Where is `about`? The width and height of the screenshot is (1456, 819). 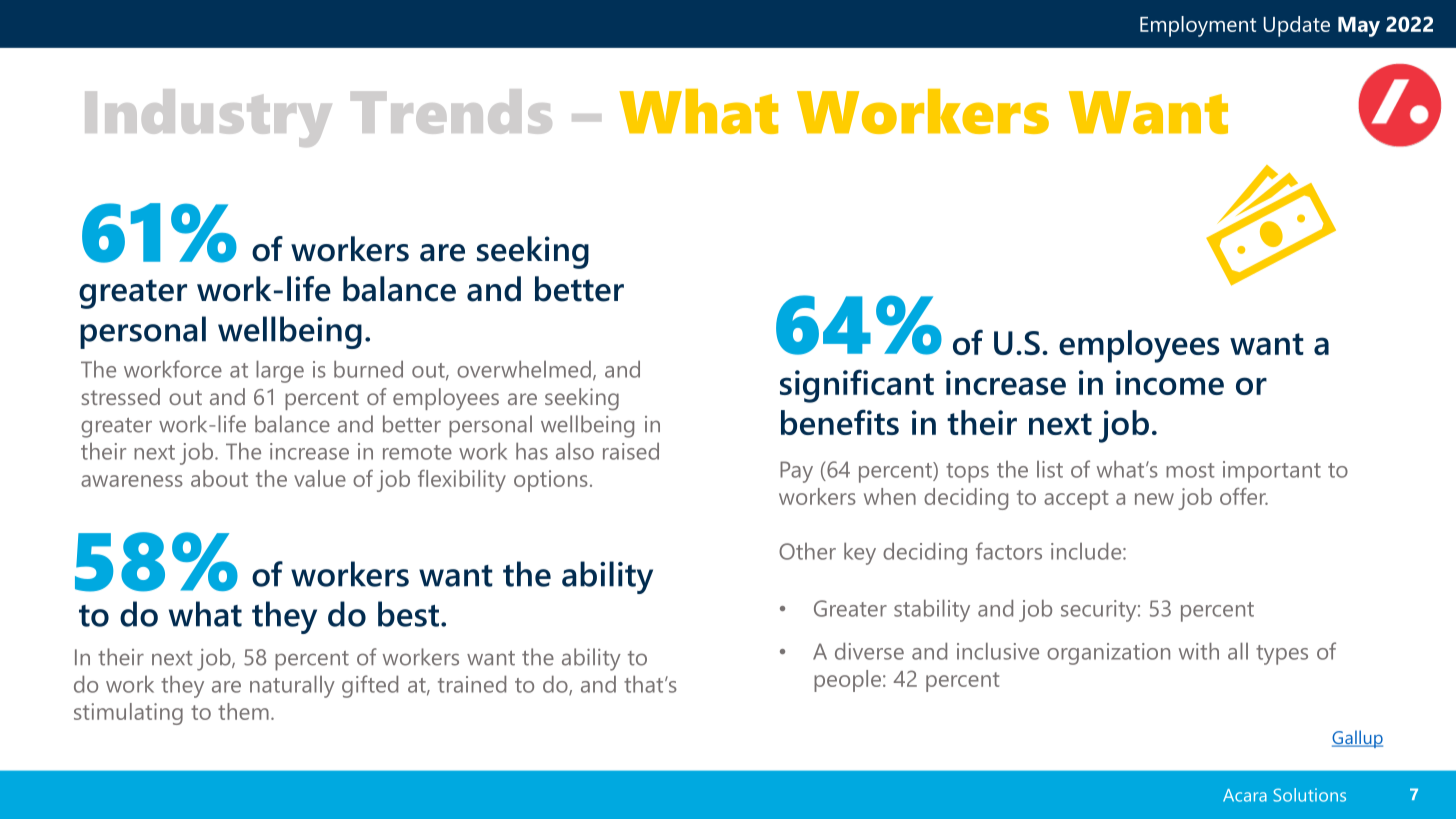
about is located at coordinates (219, 478).
